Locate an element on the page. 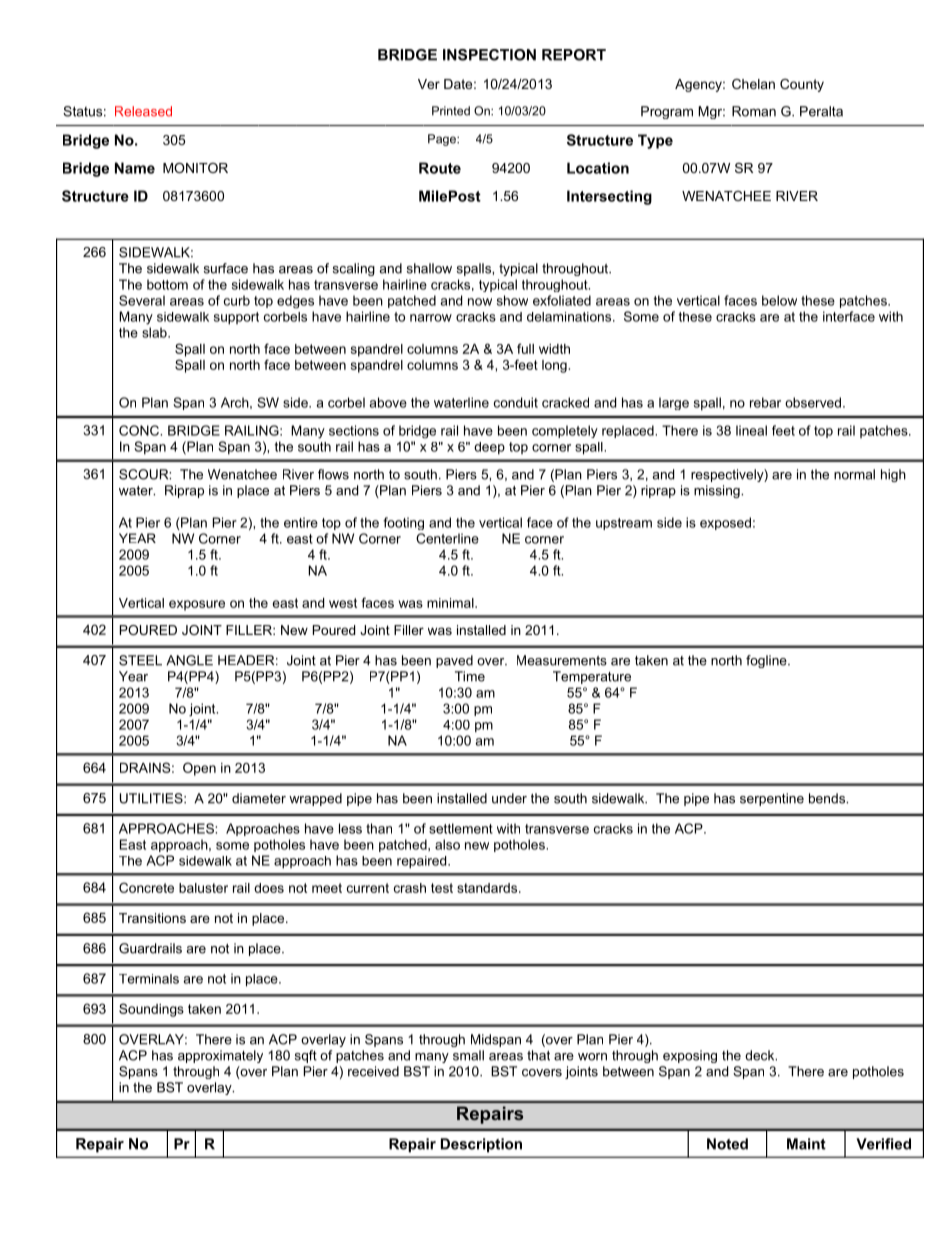 Image resolution: width=952 pixels, height=1233 pixels. Description is located at coordinates (481, 1145).
